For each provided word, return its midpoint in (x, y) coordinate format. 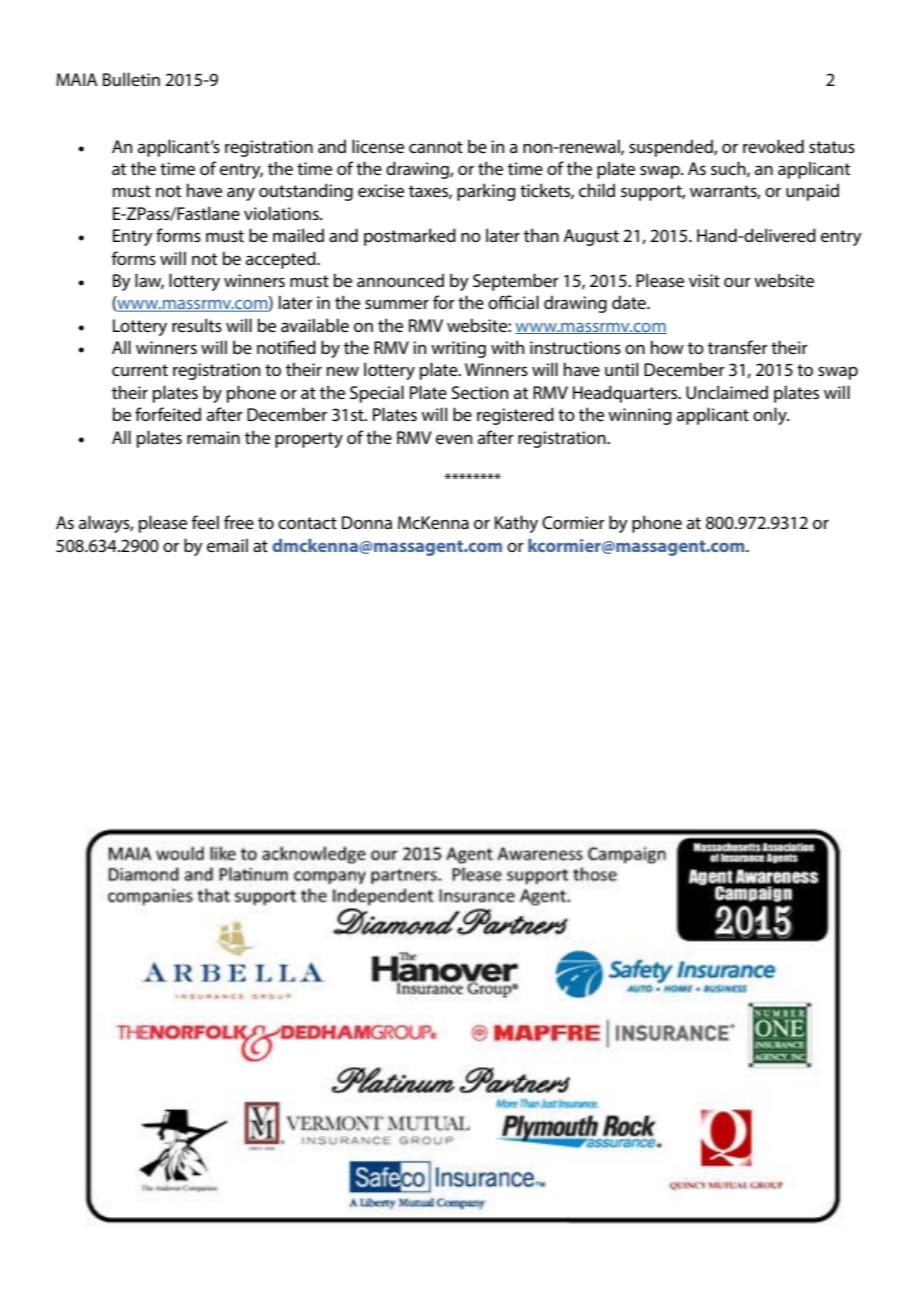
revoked (773, 146)
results (197, 325)
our (737, 282)
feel (205, 522)
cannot (436, 147)
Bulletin (131, 79)
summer (397, 304)
